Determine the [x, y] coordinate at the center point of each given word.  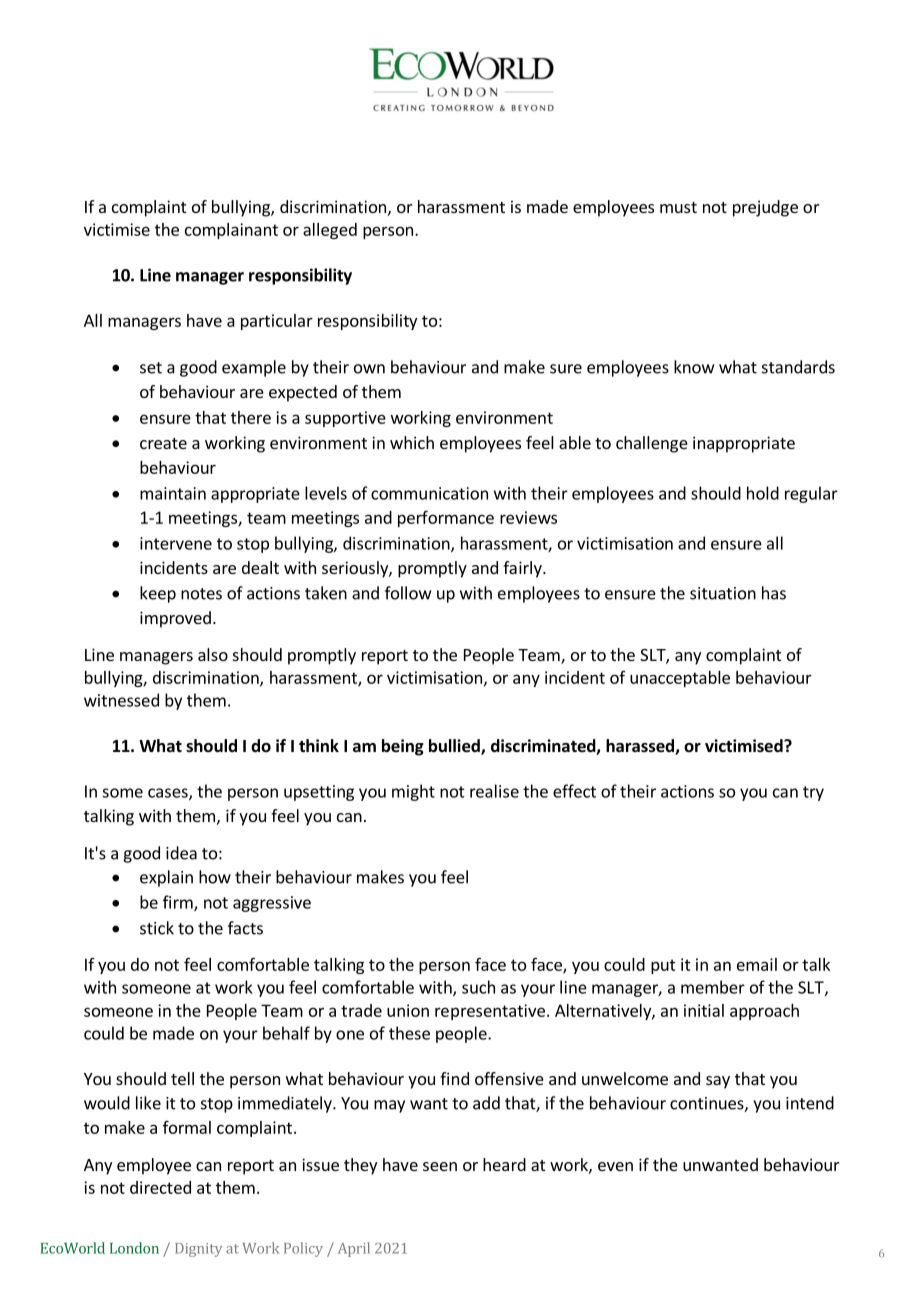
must [678, 207]
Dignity [198, 1250]
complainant [231, 231]
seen [440, 1166]
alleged [330, 231]
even [615, 1166]
